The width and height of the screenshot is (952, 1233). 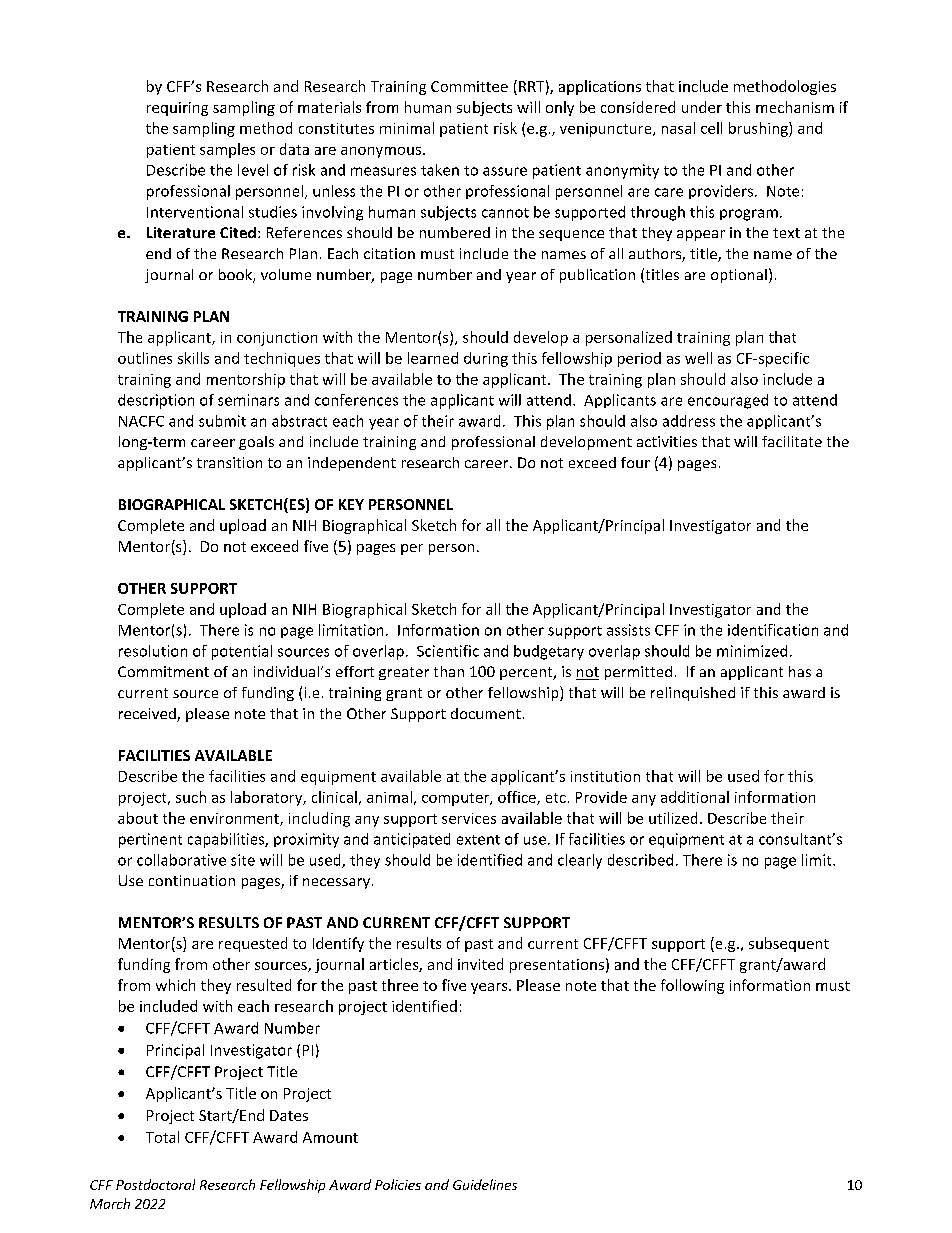 What do you see at coordinates (752, 651) in the screenshot?
I see `minimized` at bounding box center [752, 651].
